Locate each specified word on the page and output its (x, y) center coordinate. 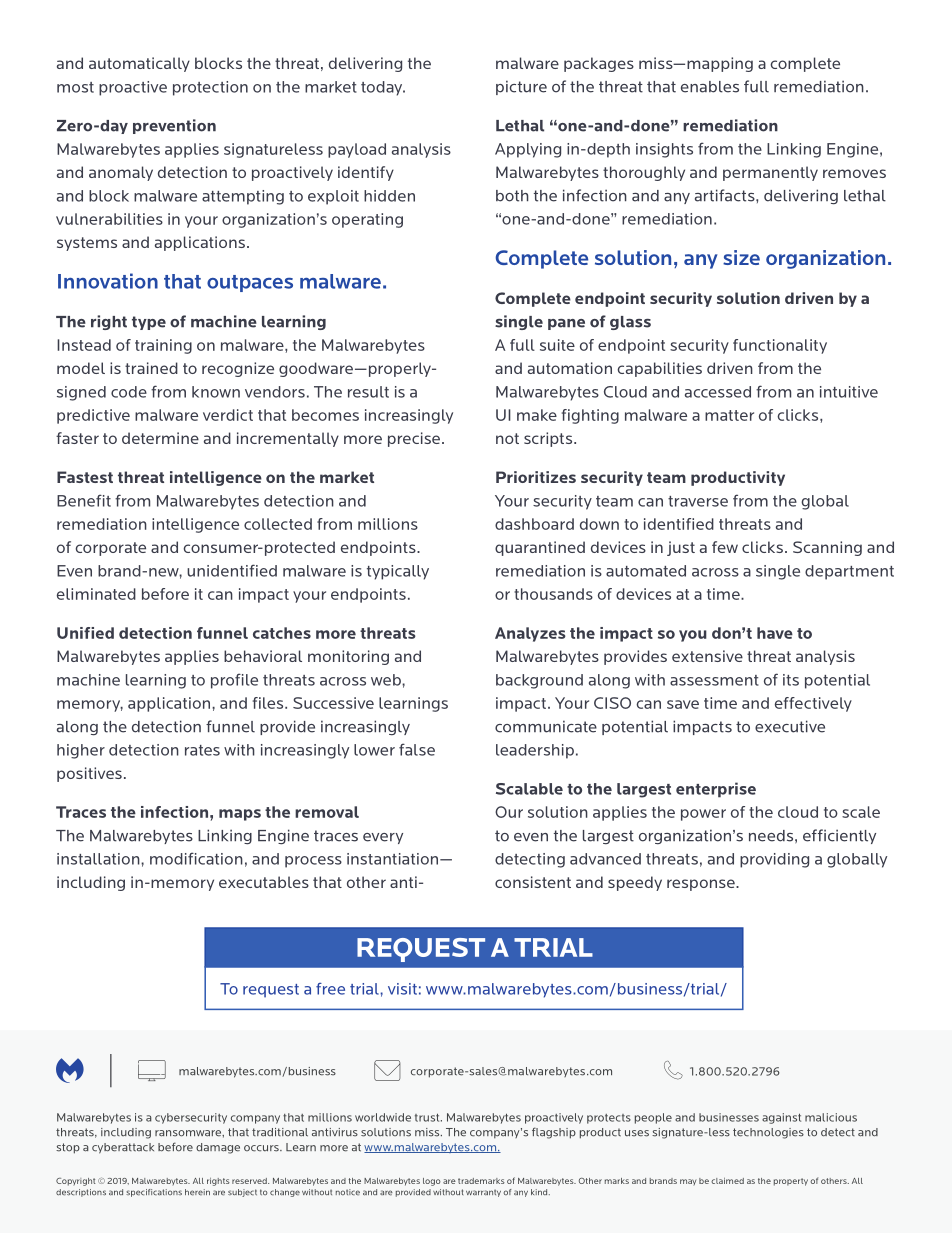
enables (710, 87)
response (702, 885)
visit (402, 989)
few (725, 547)
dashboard (534, 524)
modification (196, 858)
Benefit (84, 500)
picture (521, 87)
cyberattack (123, 1148)
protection (210, 88)
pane (566, 324)
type (149, 323)
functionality (780, 346)
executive (790, 726)
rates (202, 750)
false (417, 749)
